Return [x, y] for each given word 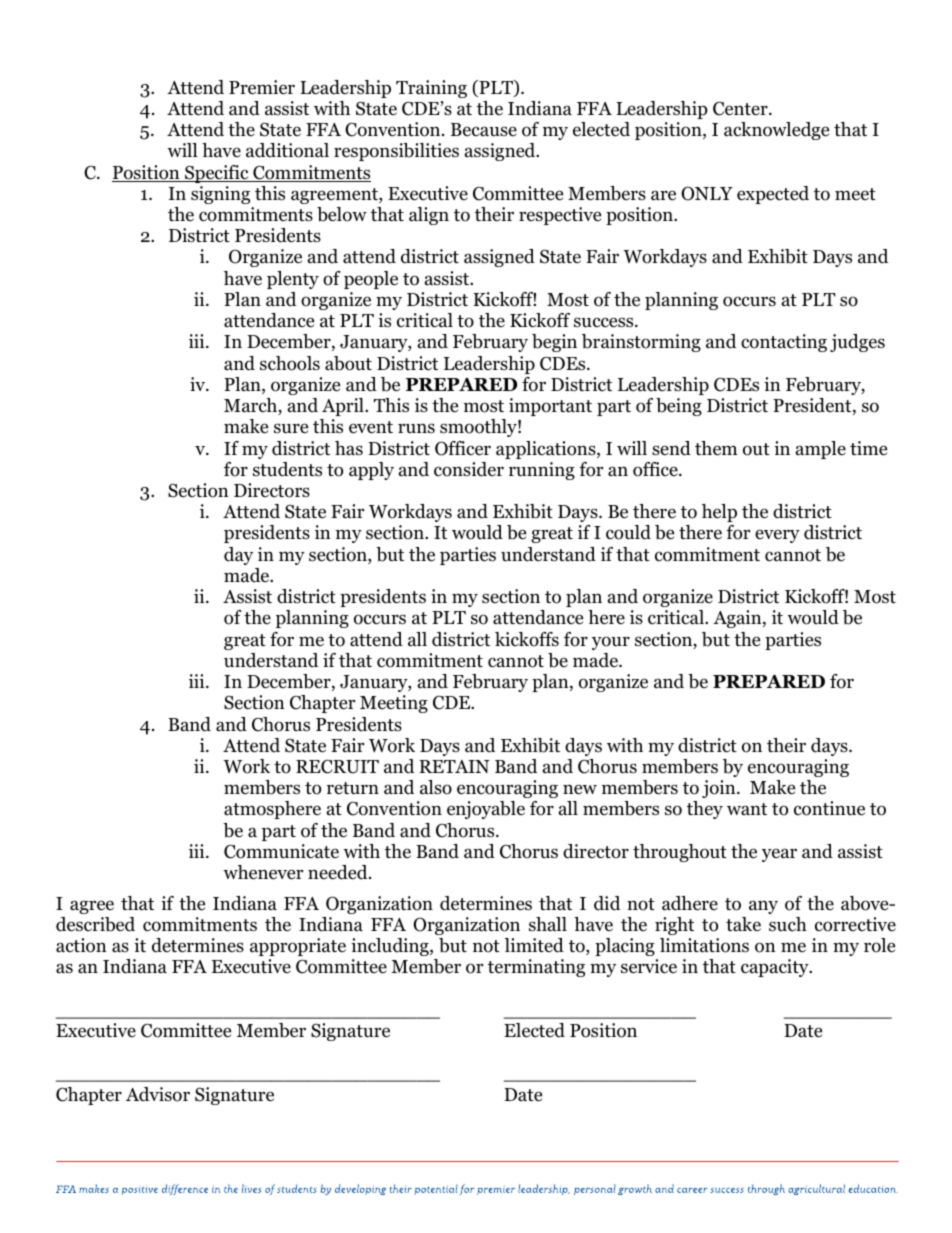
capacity [776, 968]
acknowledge [776, 131]
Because [484, 130]
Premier [262, 87]
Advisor [158, 1094]
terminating [536, 968]
